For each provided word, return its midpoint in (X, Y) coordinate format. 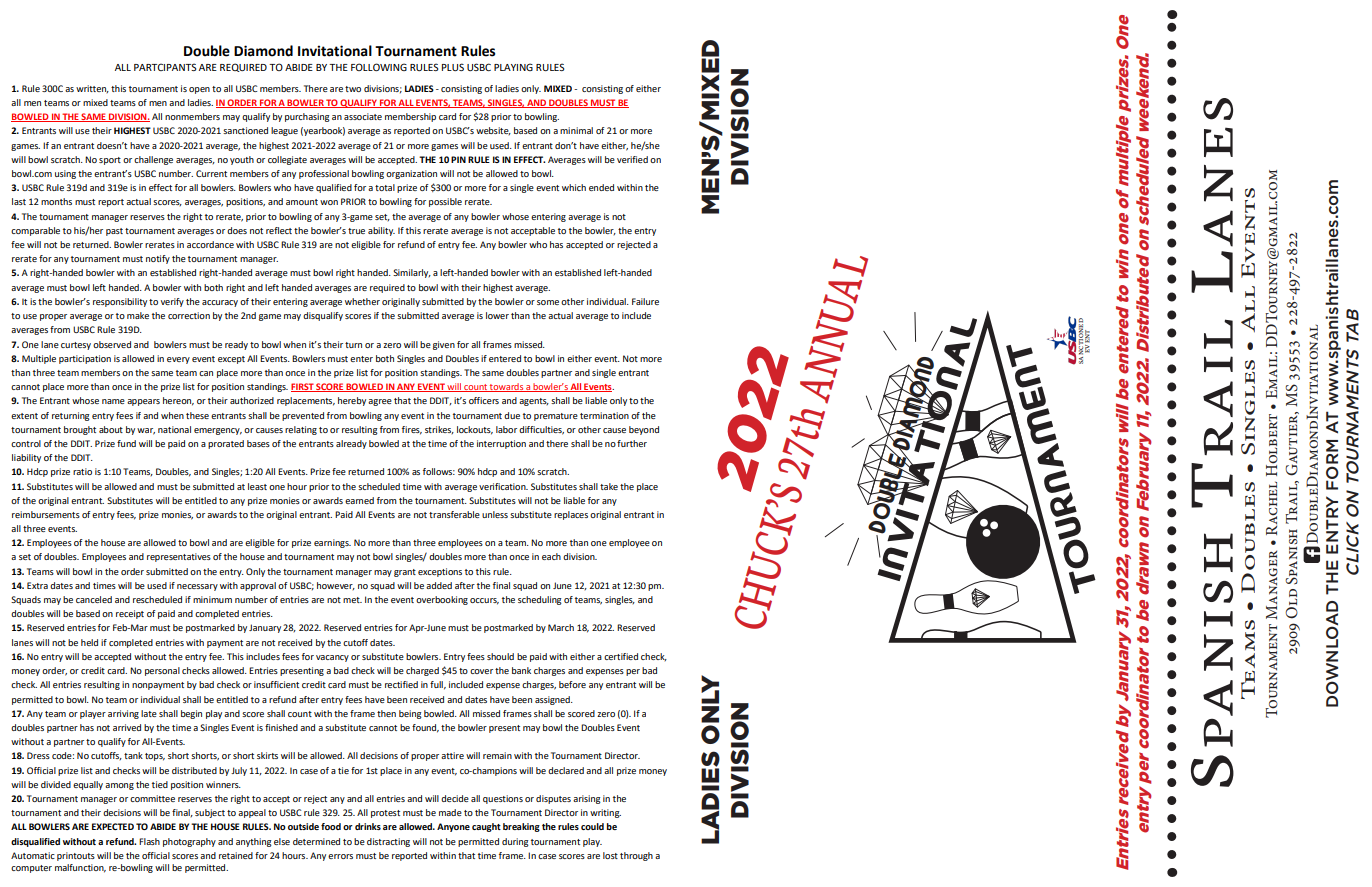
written (92, 89)
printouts (76, 856)
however (336, 586)
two (353, 89)
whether (362, 301)
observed (112, 344)
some (548, 302)
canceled (94, 599)
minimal (576, 130)
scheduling (540, 600)
